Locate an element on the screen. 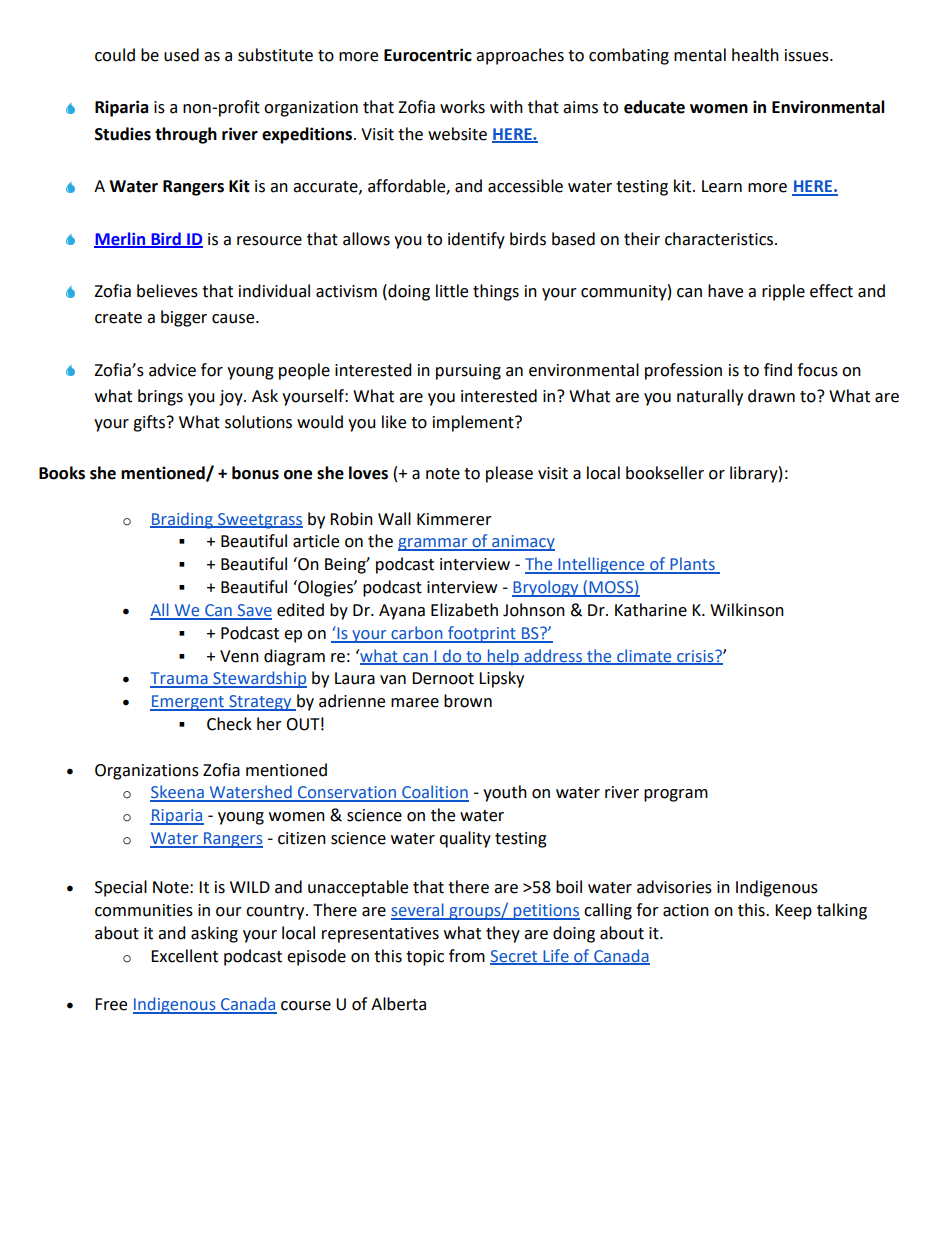 This screenshot has width=952, height=1233. things is located at coordinates (496, 292).
